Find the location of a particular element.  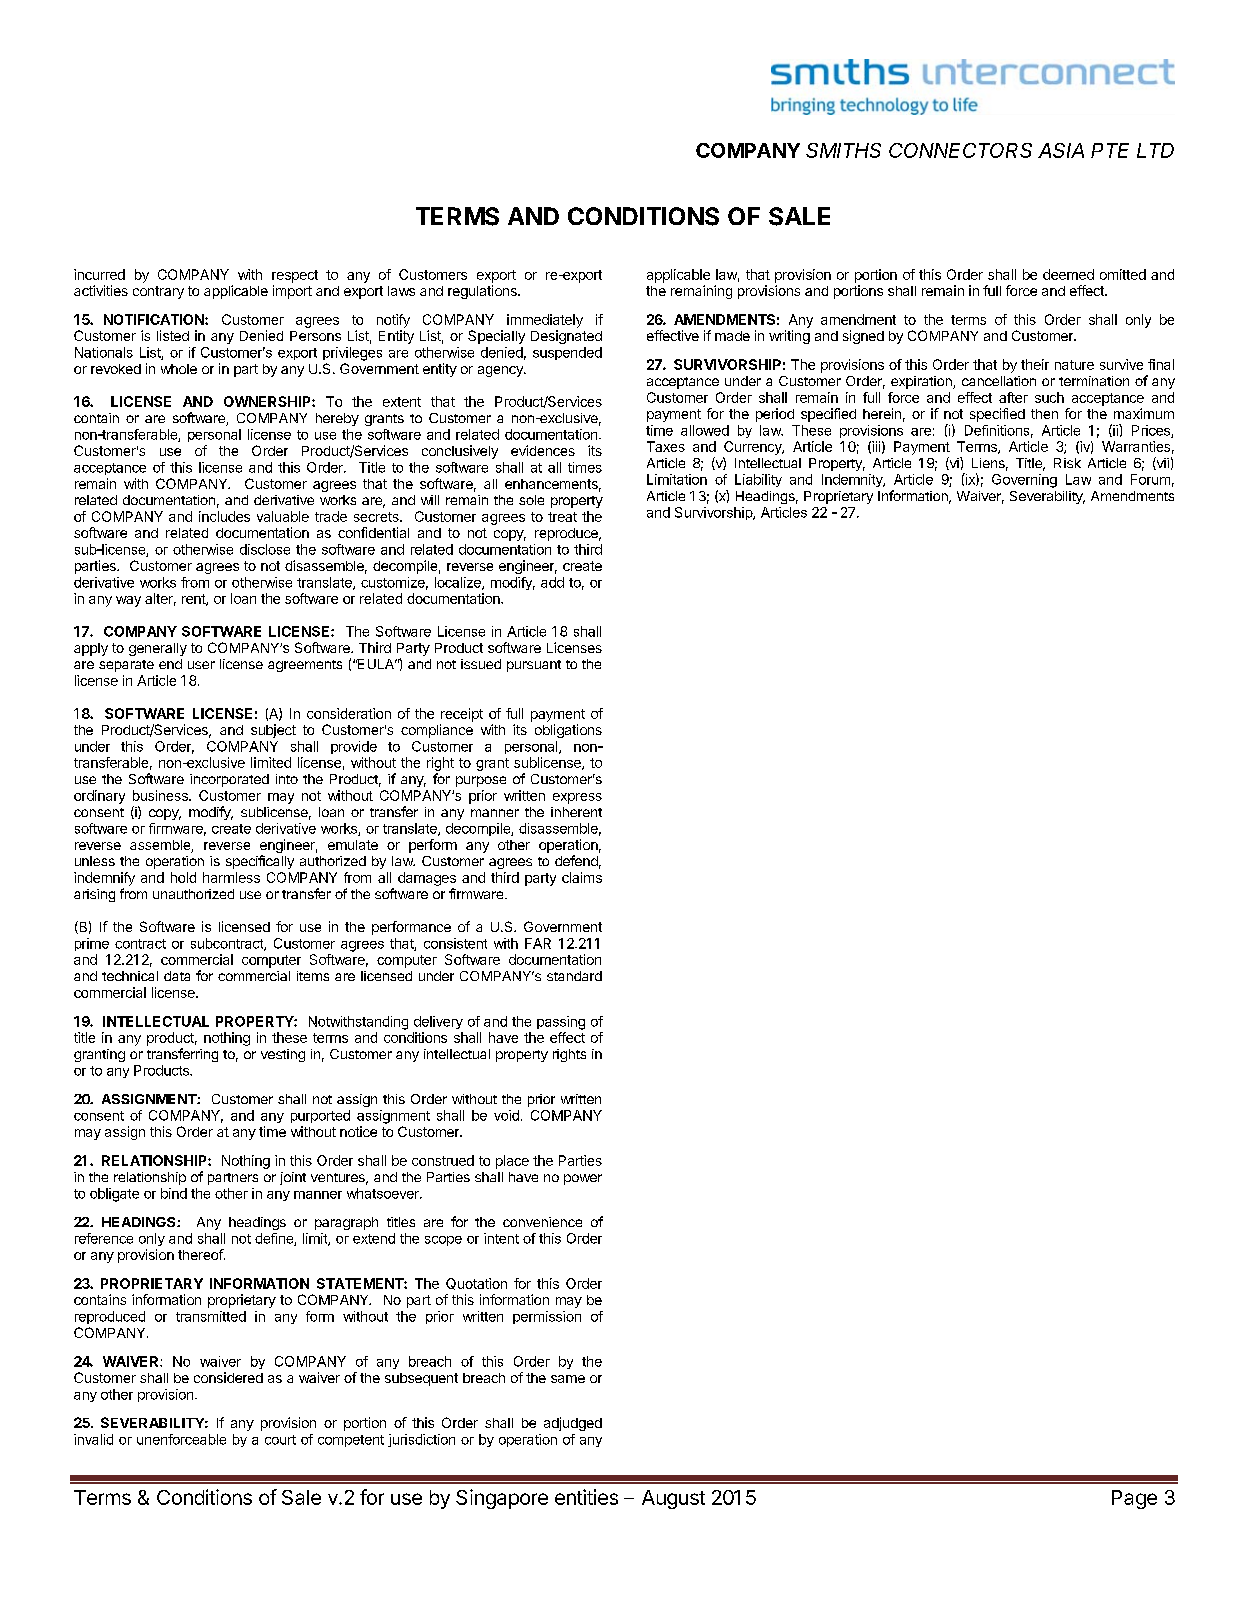

incorporated is located at coordinates (229, 780).
